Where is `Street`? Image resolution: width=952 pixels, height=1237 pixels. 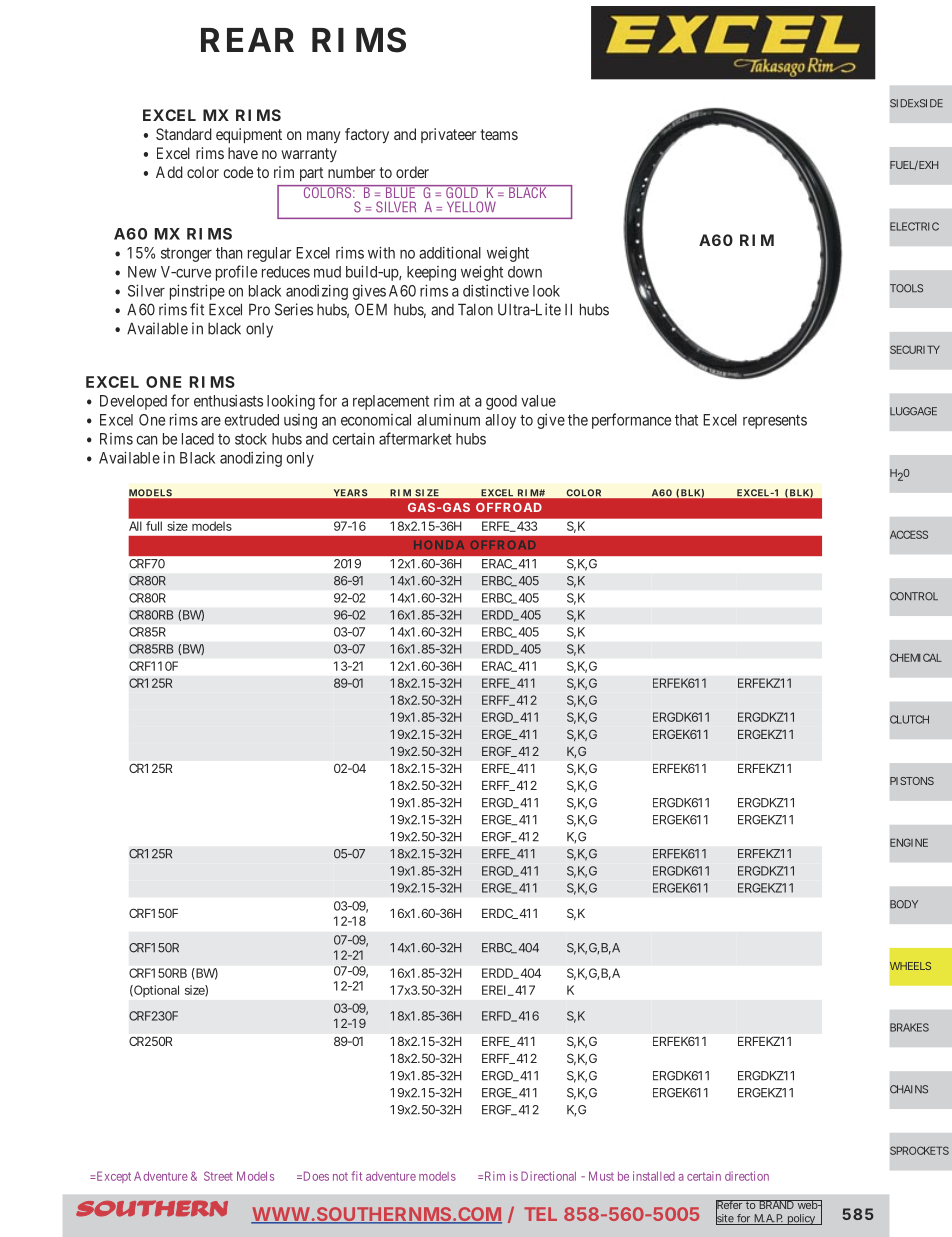
Street is located at coordinates (218, 1176).
